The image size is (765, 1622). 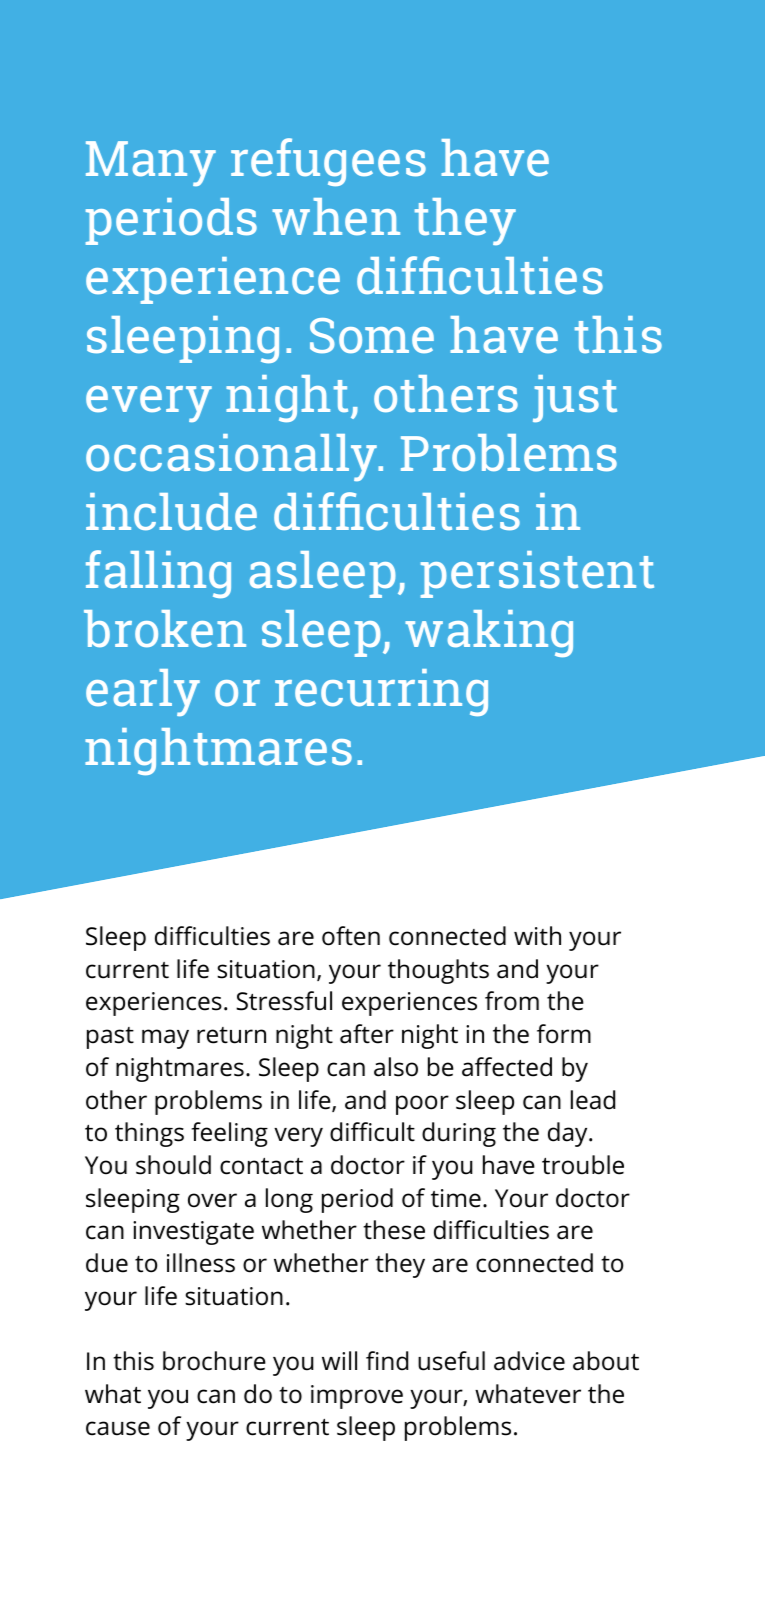 What do you see at coordinates (158, 574) in the screenshot?
I see `falling` at bounding box center [158, 574].
